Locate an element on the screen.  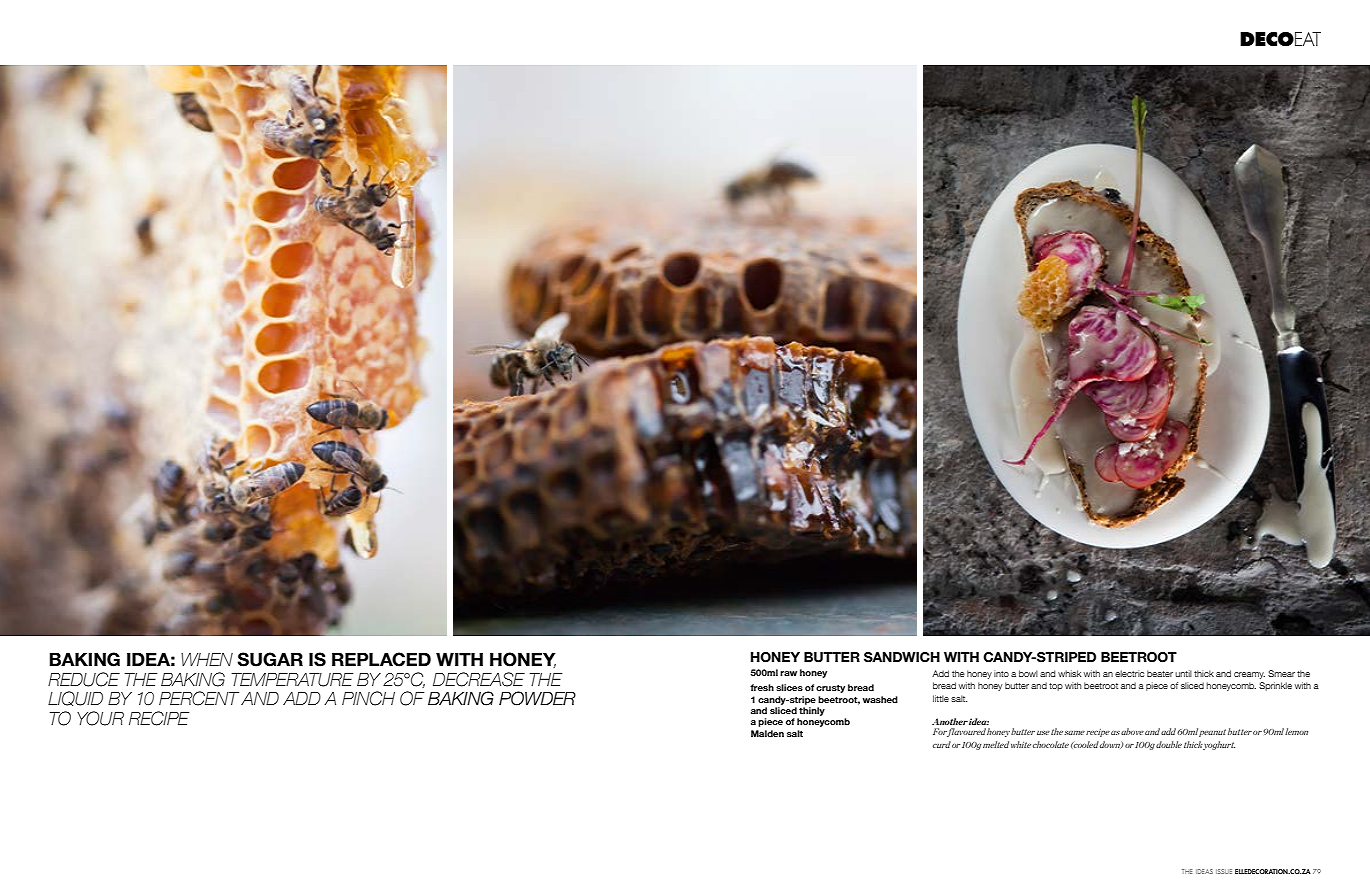
WHEN is located at coordinates (207, 659).
